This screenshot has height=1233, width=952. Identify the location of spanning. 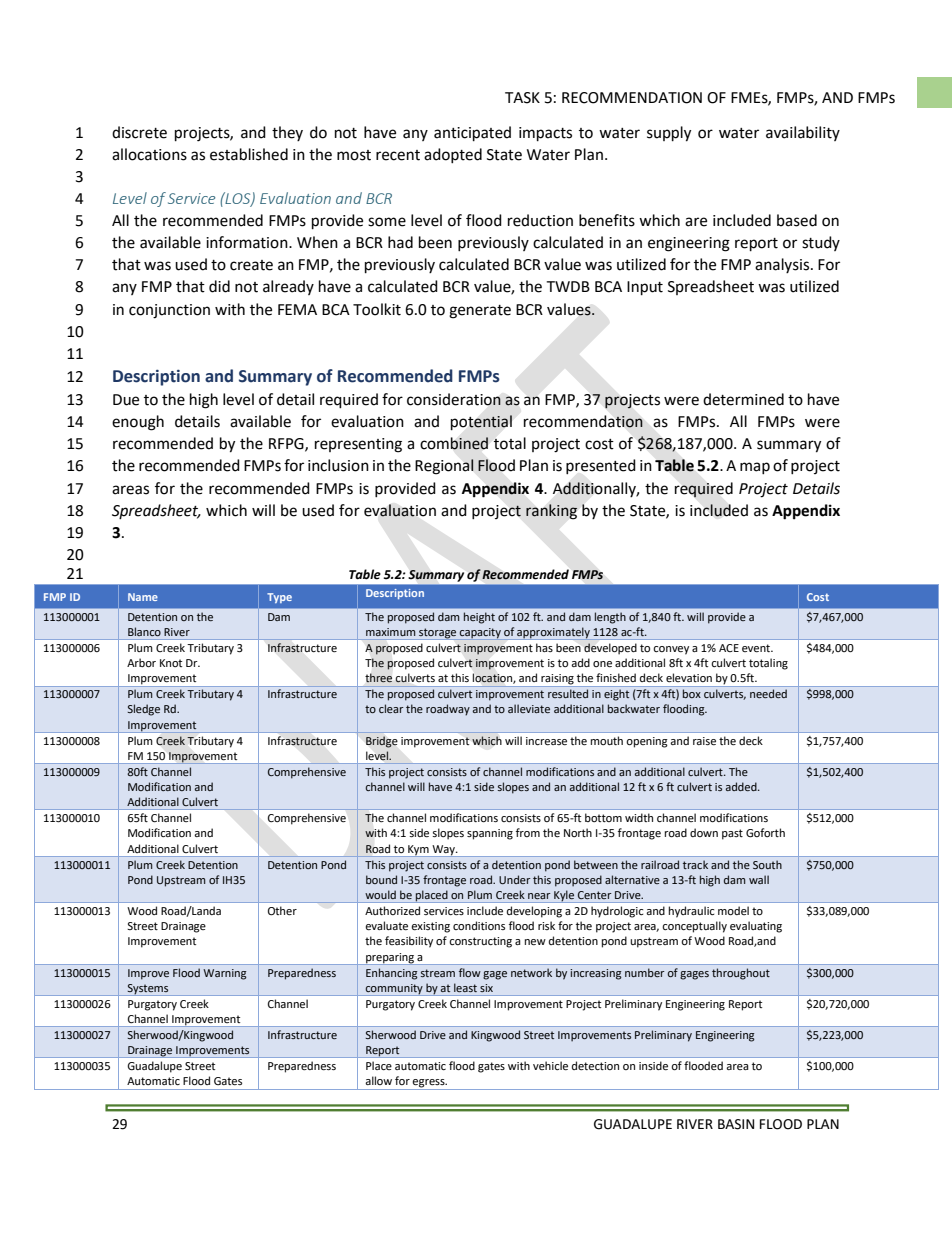
(490, 834).
